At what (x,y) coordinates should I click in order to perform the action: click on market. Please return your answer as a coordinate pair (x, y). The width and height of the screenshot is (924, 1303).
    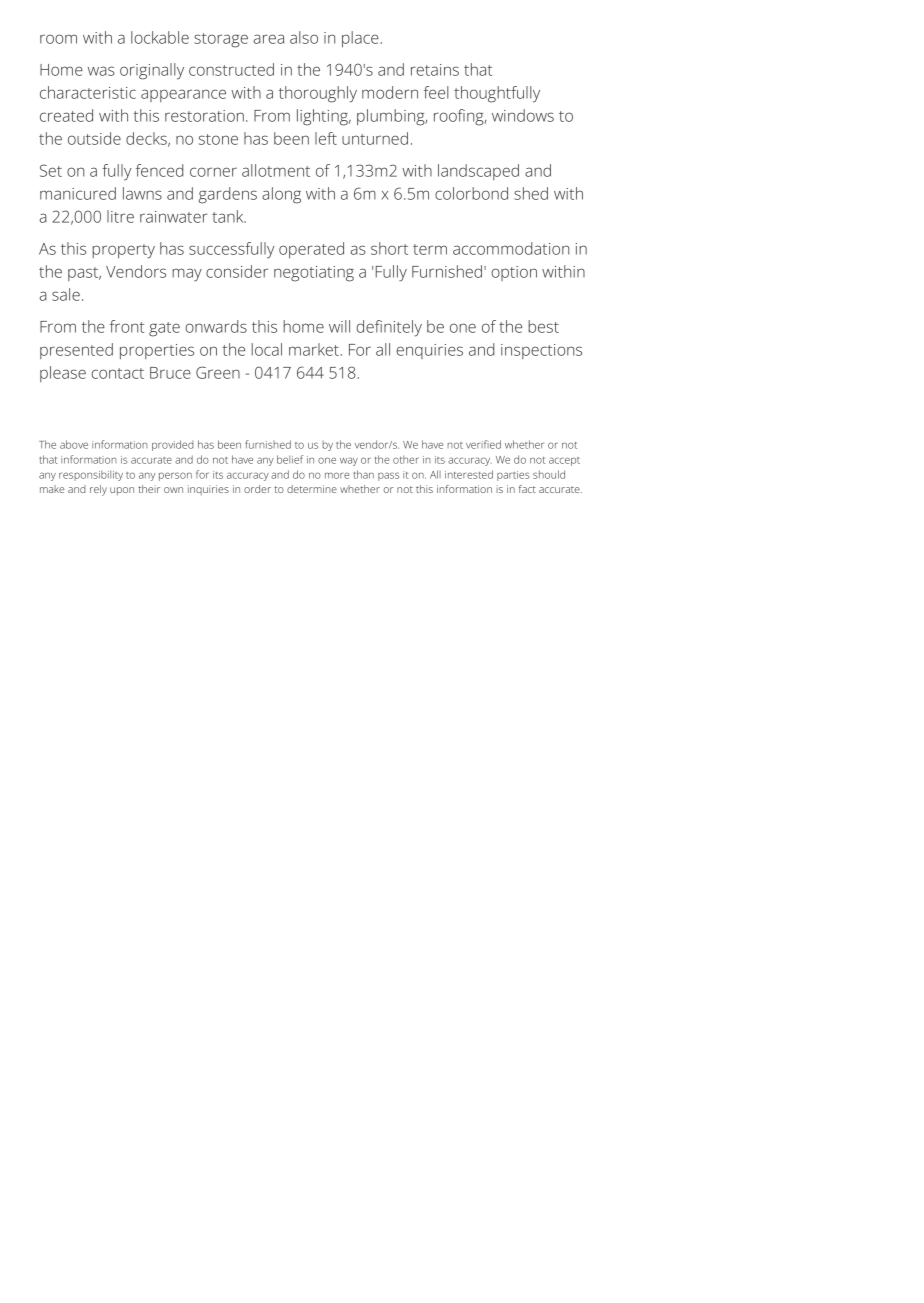
    Looking at the image, I should click on (314, 349).
